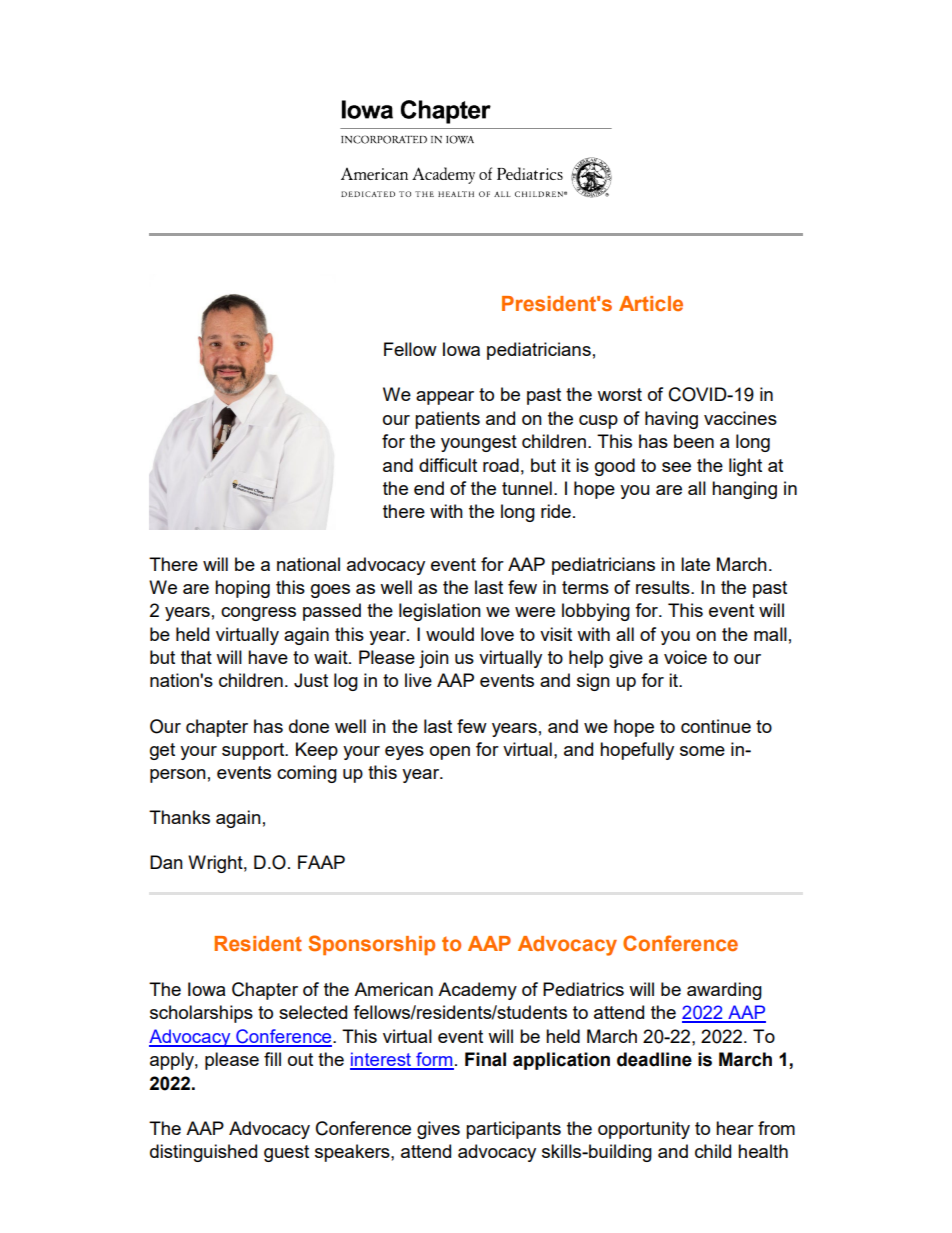 The image size is (952, 1233). I want to click on legislation, so click(440, 612).
